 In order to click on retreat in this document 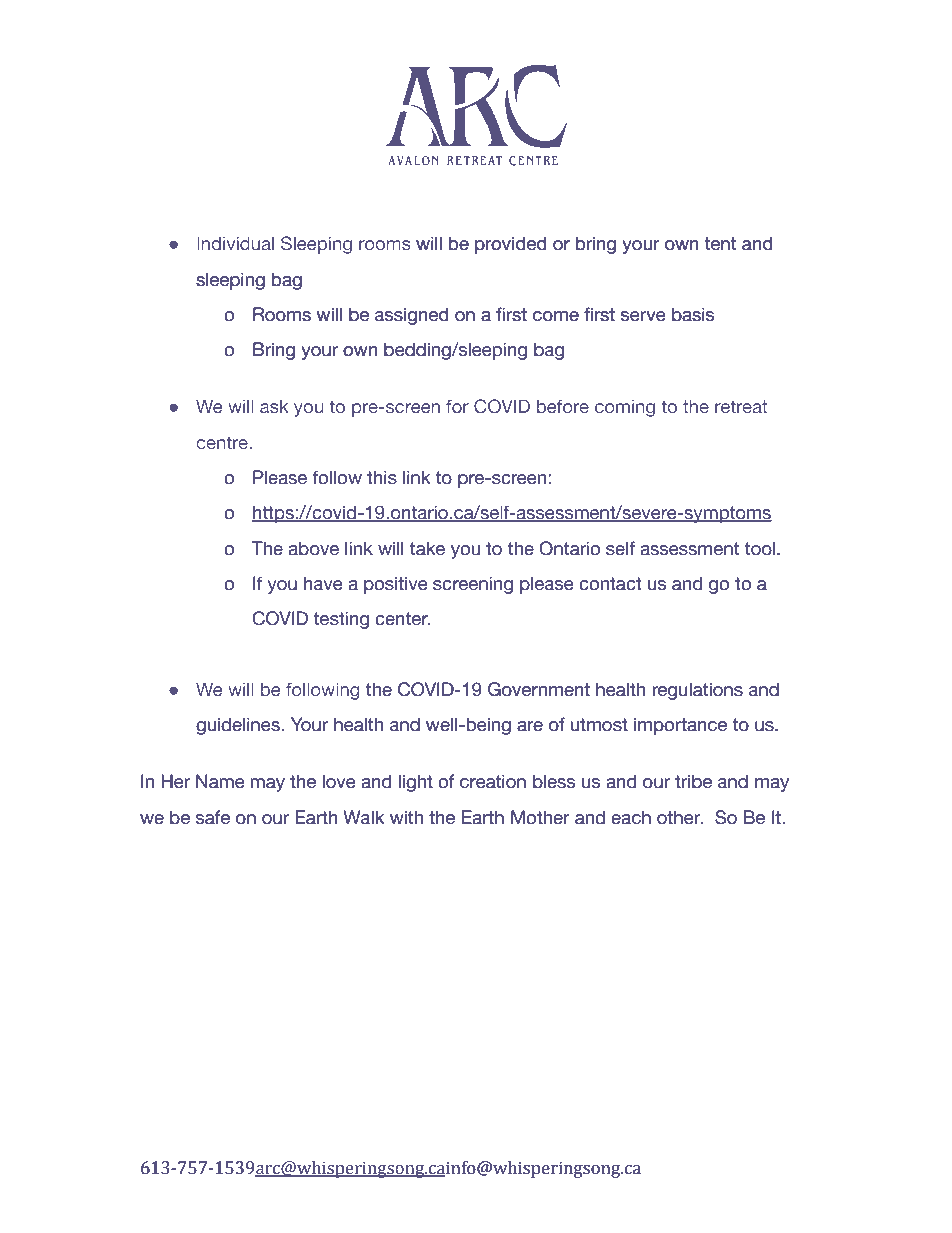, I will do `click(741, 406)`.
